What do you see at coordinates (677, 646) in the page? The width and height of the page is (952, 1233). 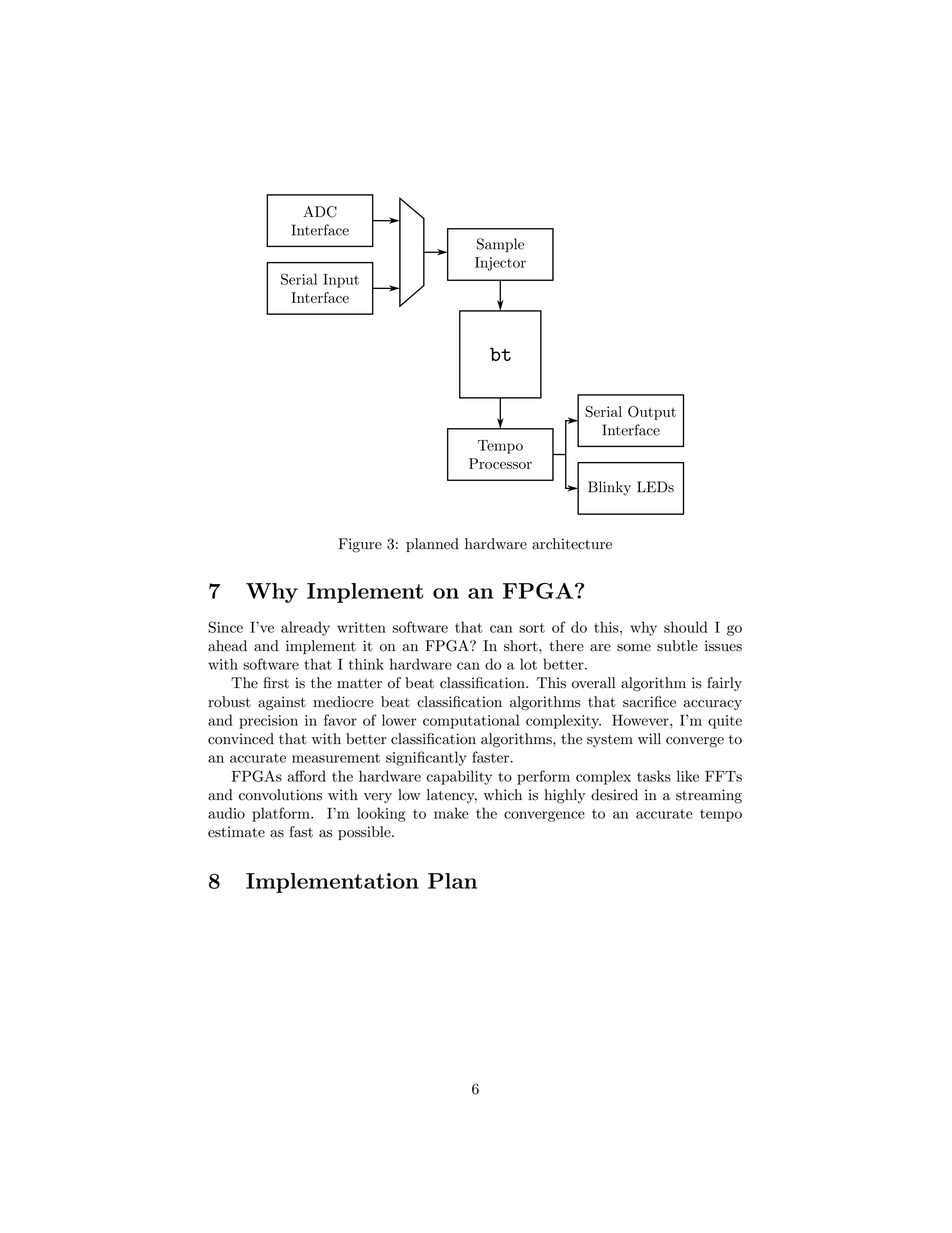 I see `subtle` at bounding box center [677, 646].
